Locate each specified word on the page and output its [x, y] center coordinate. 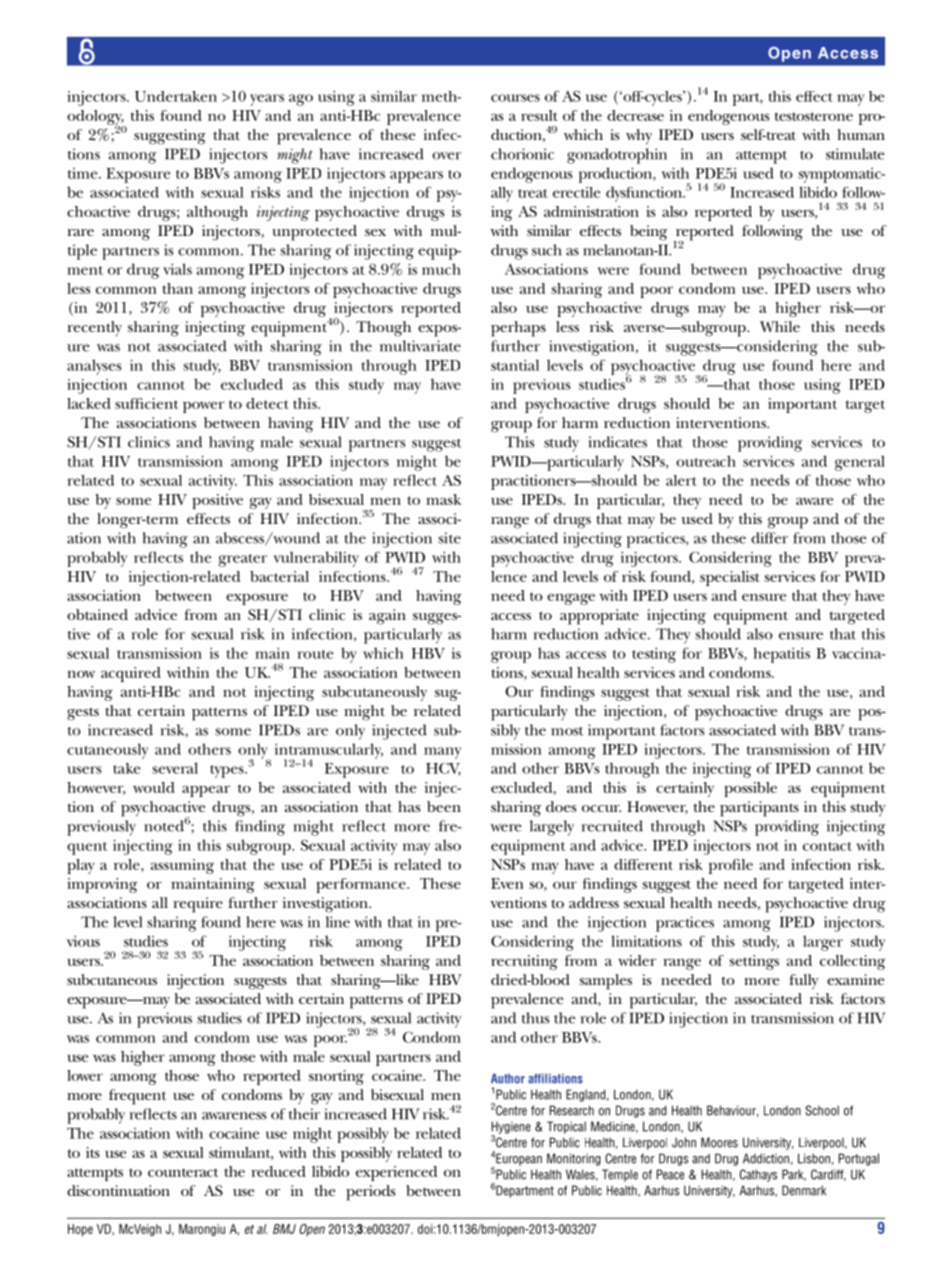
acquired [131, 674]
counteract [183, 1172]
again [387, 617]
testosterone [814, 116]
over [446, 156]
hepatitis [781, 655]
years [267, 100]
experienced [396, 1173]
